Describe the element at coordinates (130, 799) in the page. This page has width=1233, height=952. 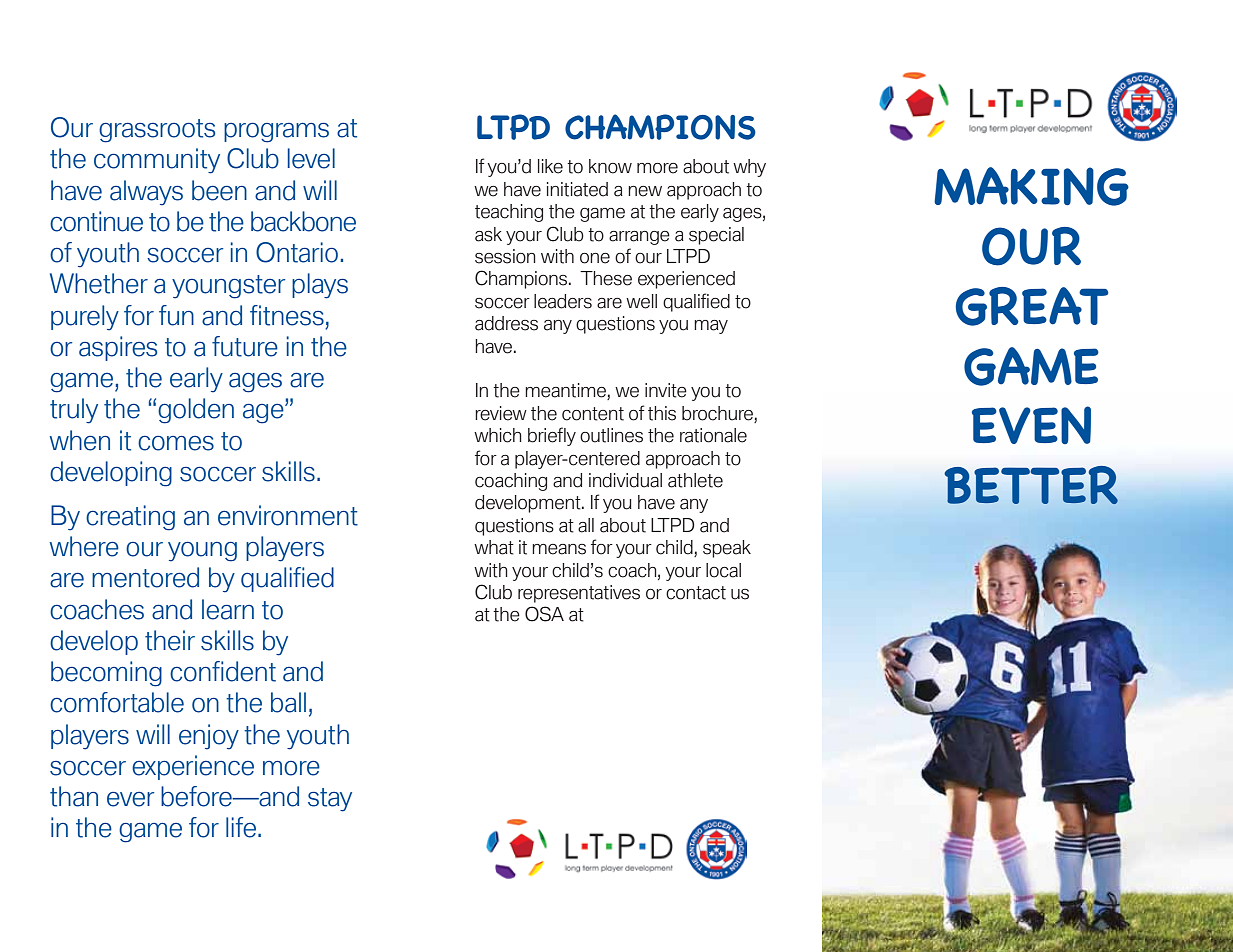
I see `ever` at that location.
